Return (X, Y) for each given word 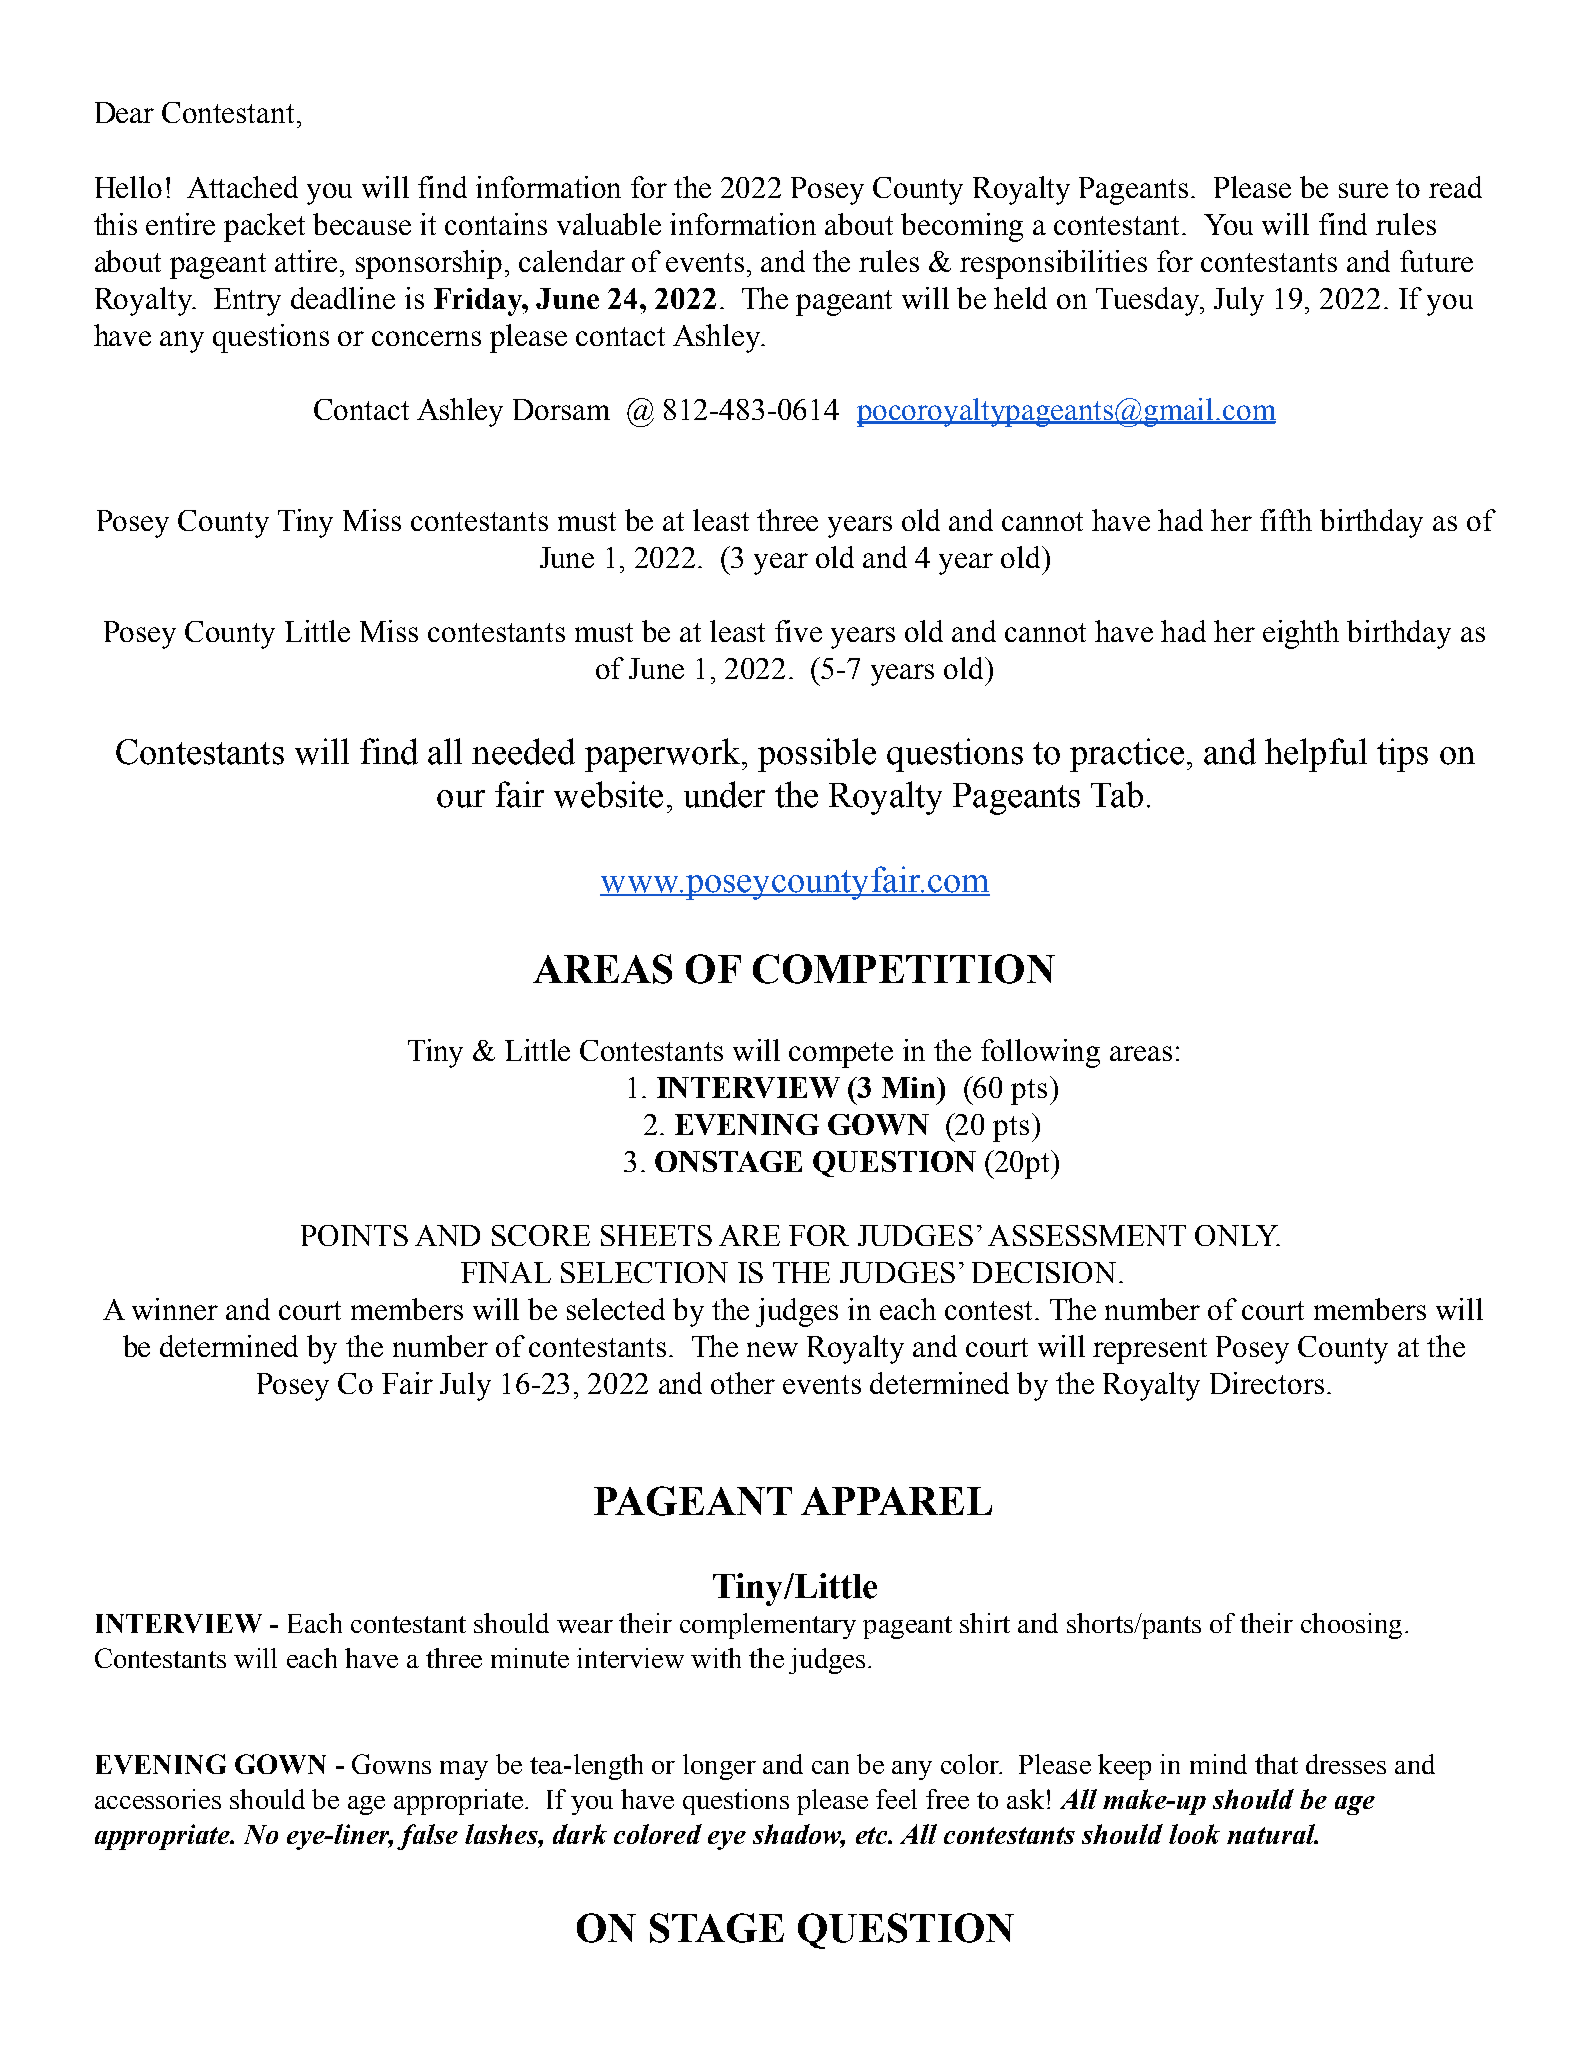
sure (1363, 190)
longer (719, 1767)
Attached (242, 187)
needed (523, 751)
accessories (158, 1799)
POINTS (354, 1235)
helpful (1316, 755)
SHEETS (656, 1235)
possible (817, 755)
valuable (609, 224)
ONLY (1237, 1235)
